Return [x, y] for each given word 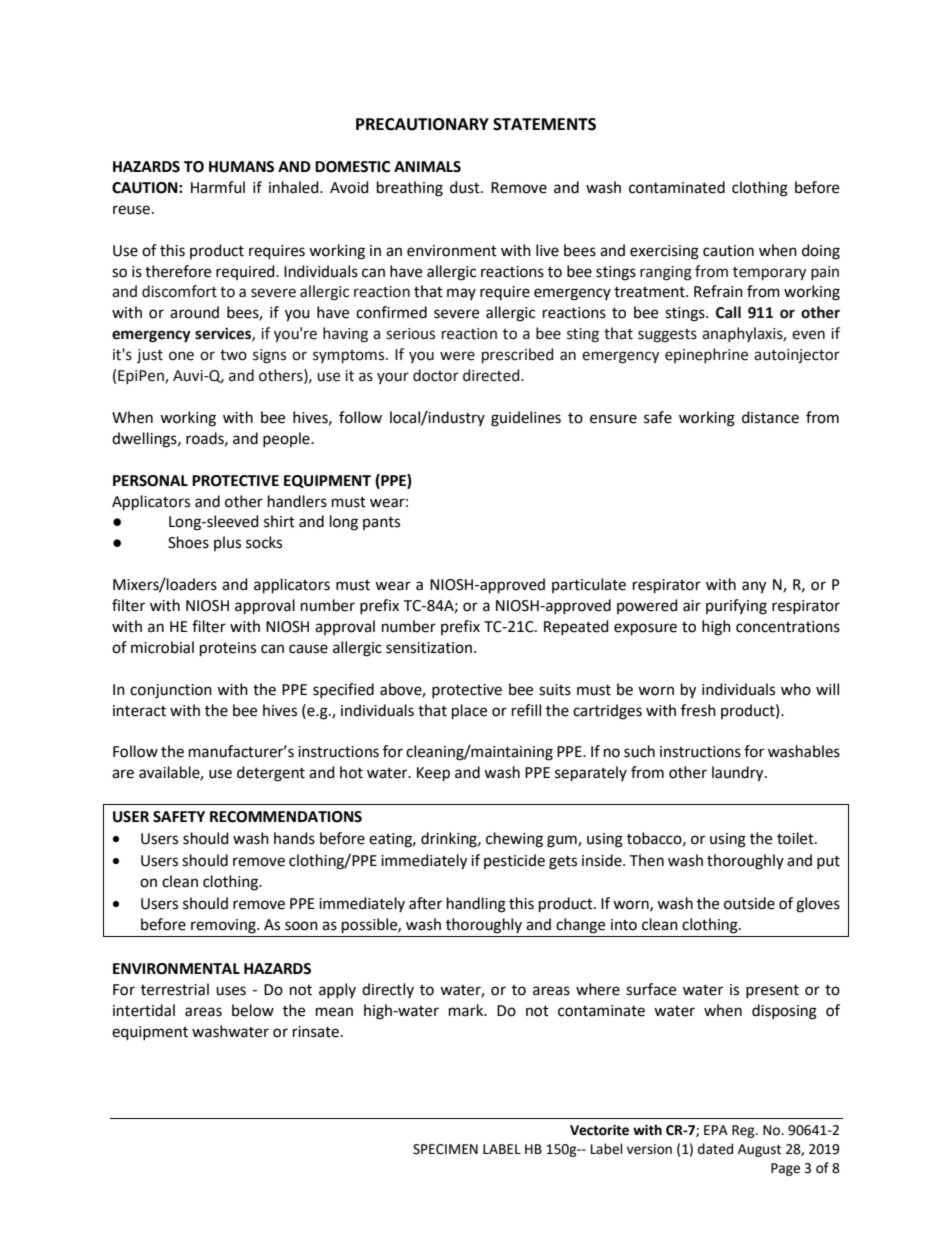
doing [821, 252]
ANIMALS [427, 167]
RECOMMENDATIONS [286, 817]
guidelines [526, 419]
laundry [739, 774]
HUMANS [241, 167]
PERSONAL [150, 481]
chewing [514, 840]
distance [770, 417]
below [253, 1010]
